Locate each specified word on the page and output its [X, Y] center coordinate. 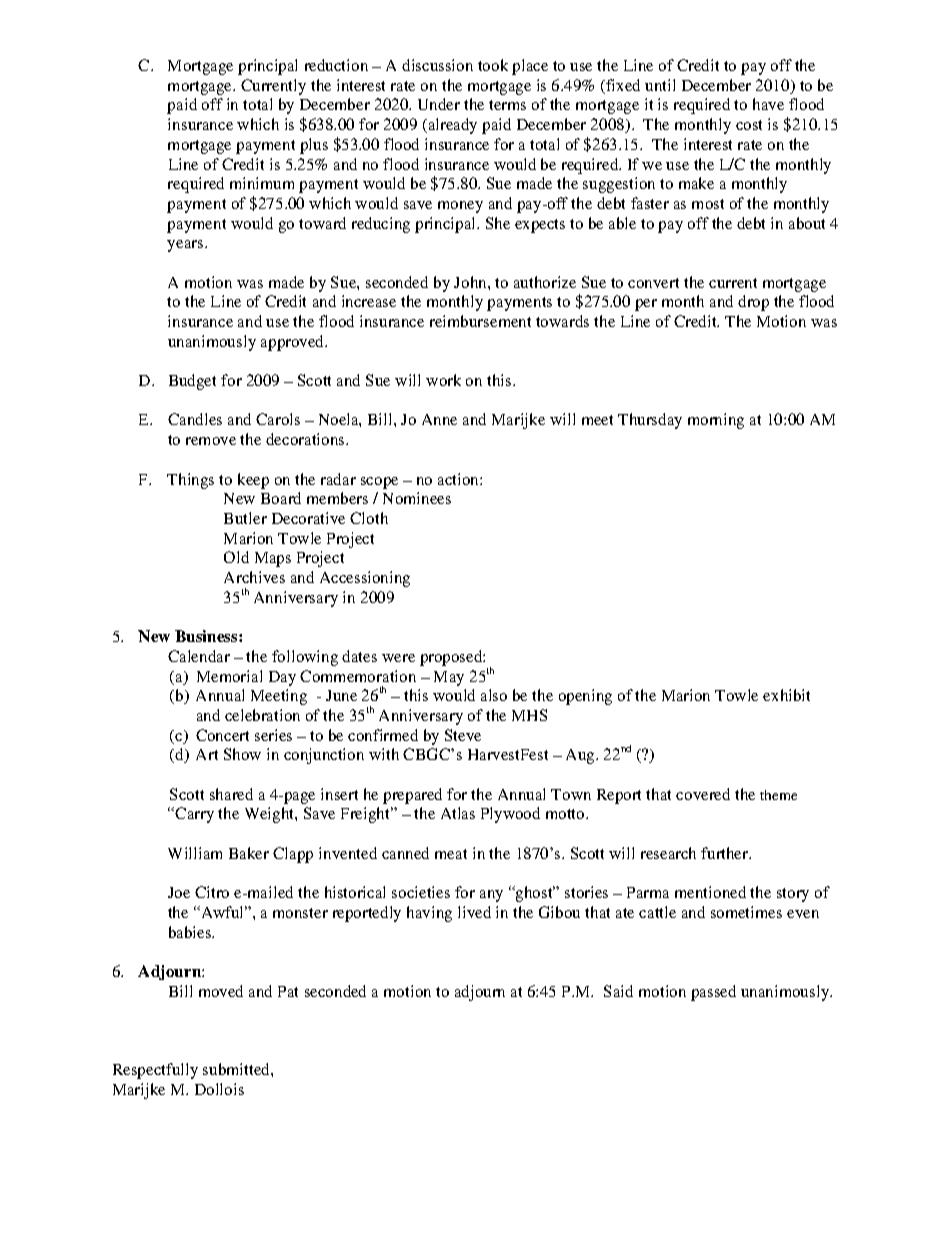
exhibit [786, 695]
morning [716, 421]
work [443, 380]
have [768, 104]
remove [211, 441]
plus [314, 146]
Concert [222, 735]
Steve [463, 735]
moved [221, 991]
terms [507, 105]
